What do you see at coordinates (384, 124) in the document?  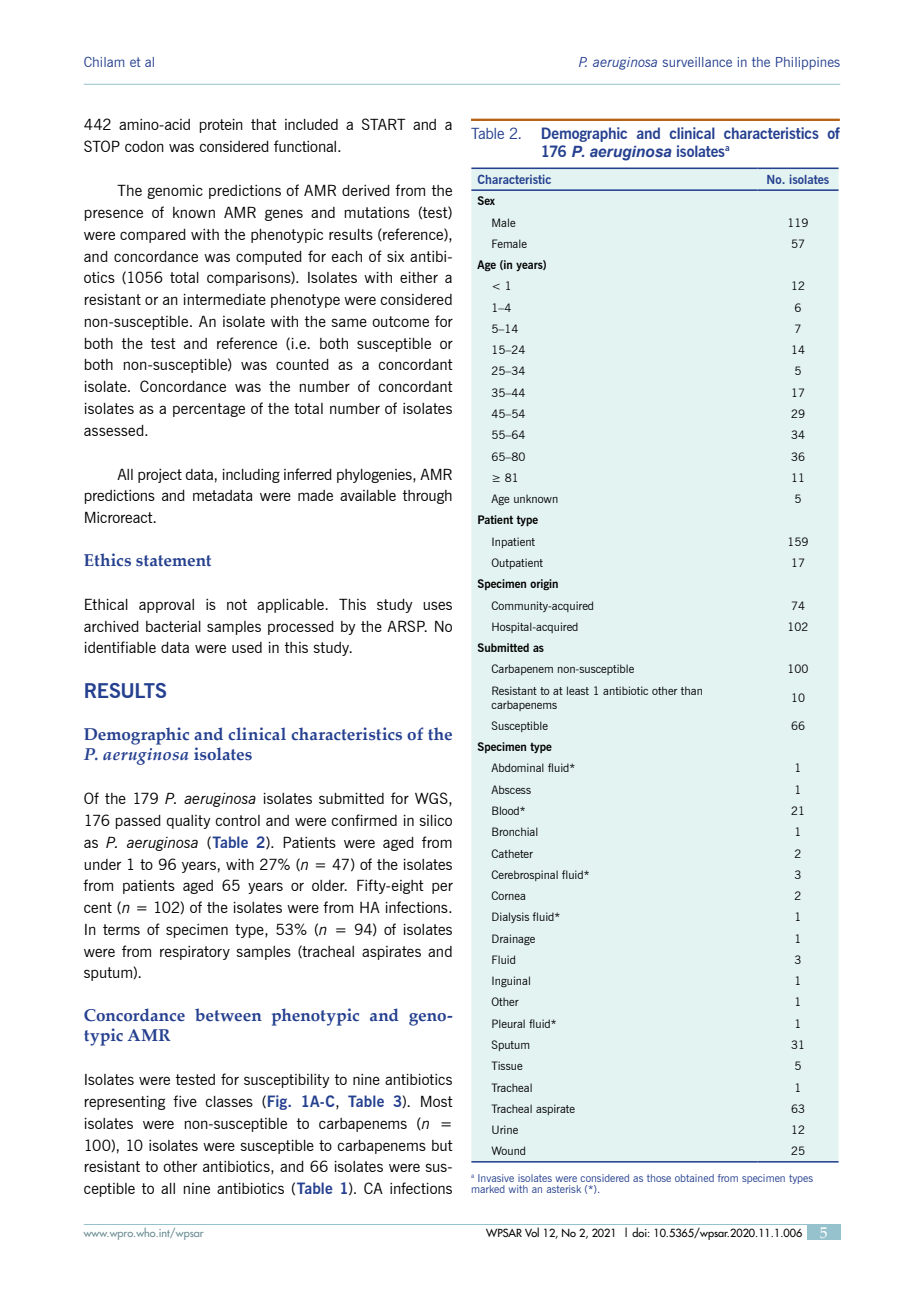 I see `START` at bounding box center [384, 124].
